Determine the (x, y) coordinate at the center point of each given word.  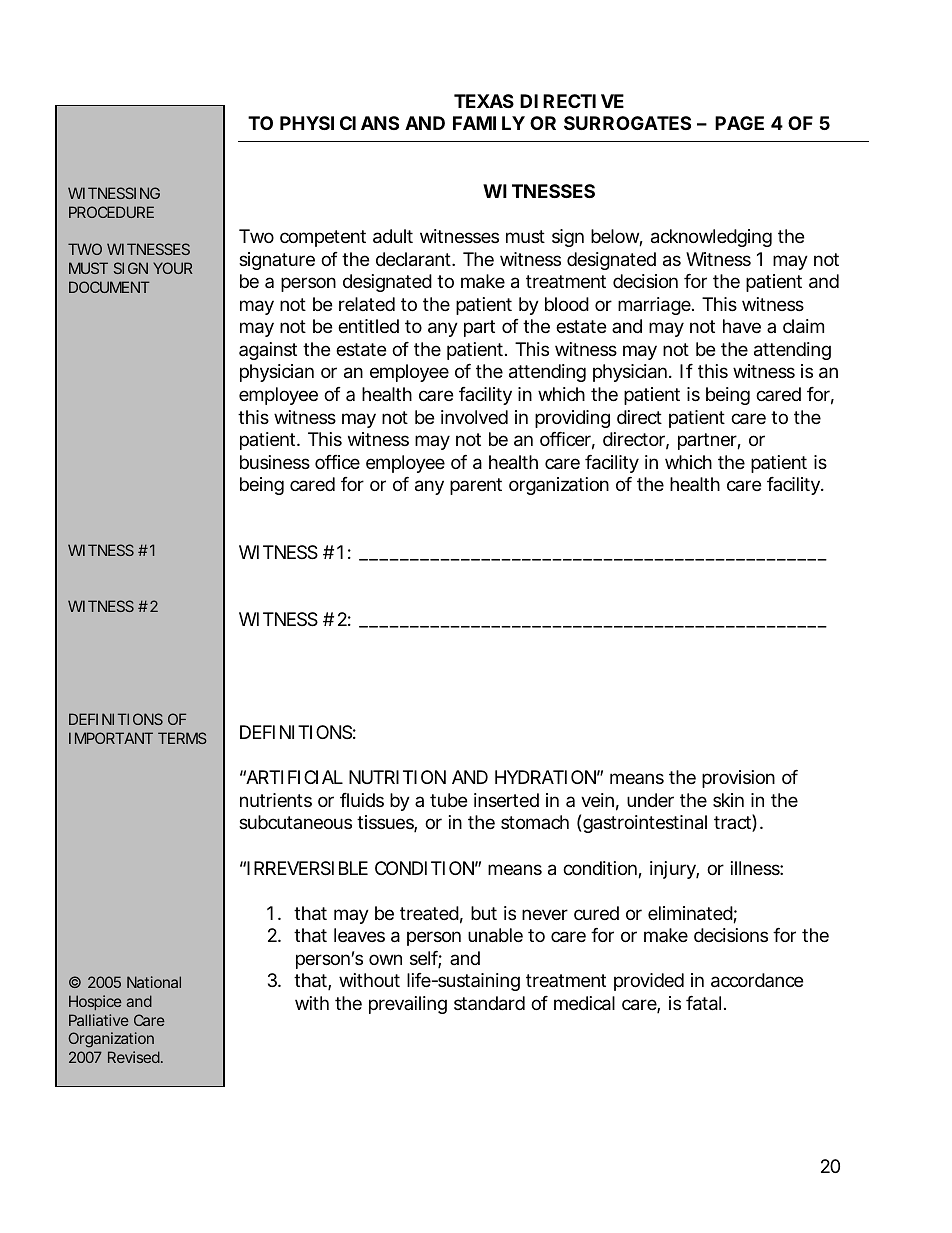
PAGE (739, 123)
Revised (135, 1057)
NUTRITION (397, 777)
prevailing (408, 1005)
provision (738, 779)
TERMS (182, 738)
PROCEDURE (111, 212)
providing (572, 419)
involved (474, 417)
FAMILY (489, 123)
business (275, 462)
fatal (703, 1003)
